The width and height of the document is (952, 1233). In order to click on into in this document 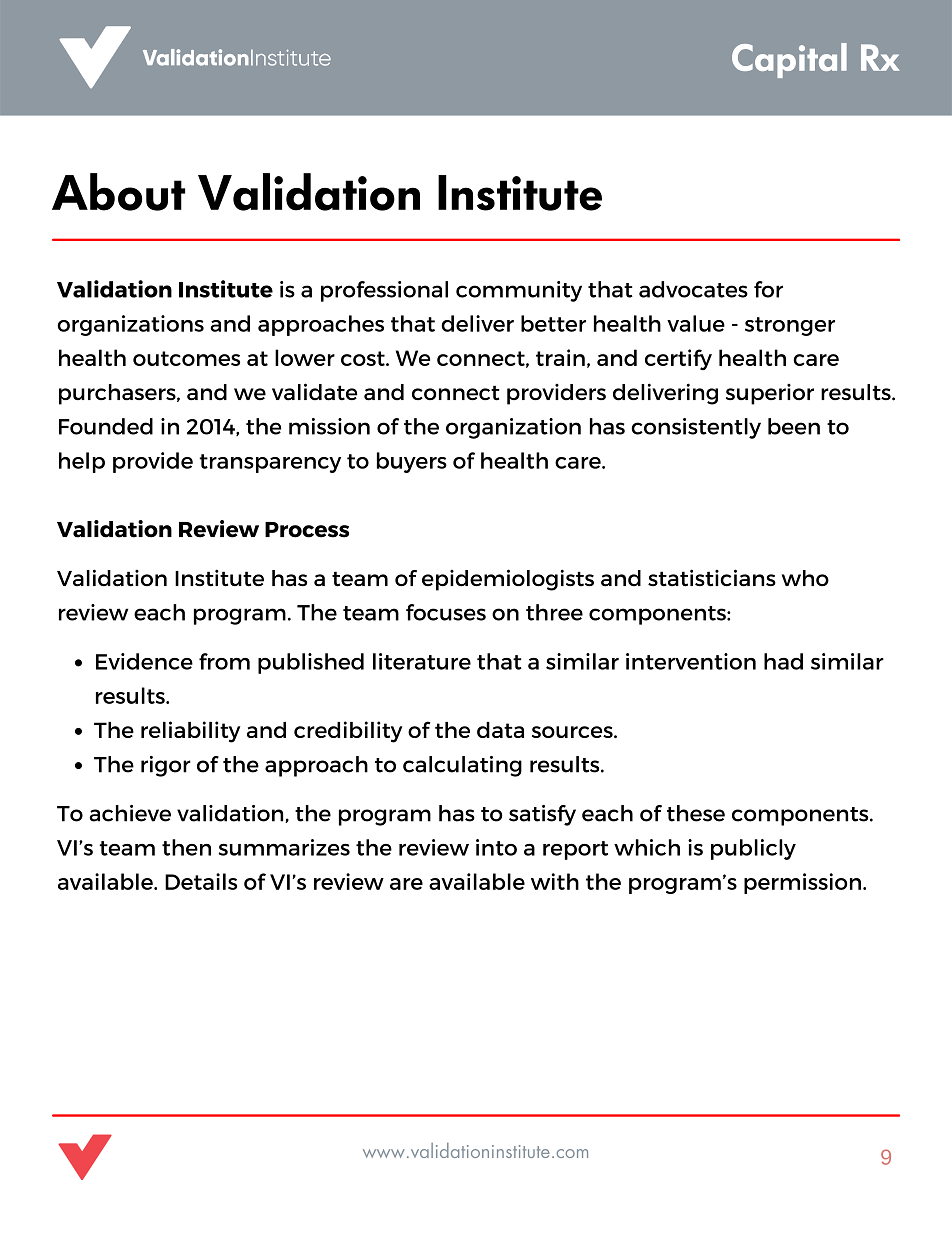, I will do `click(496, 847)`.
